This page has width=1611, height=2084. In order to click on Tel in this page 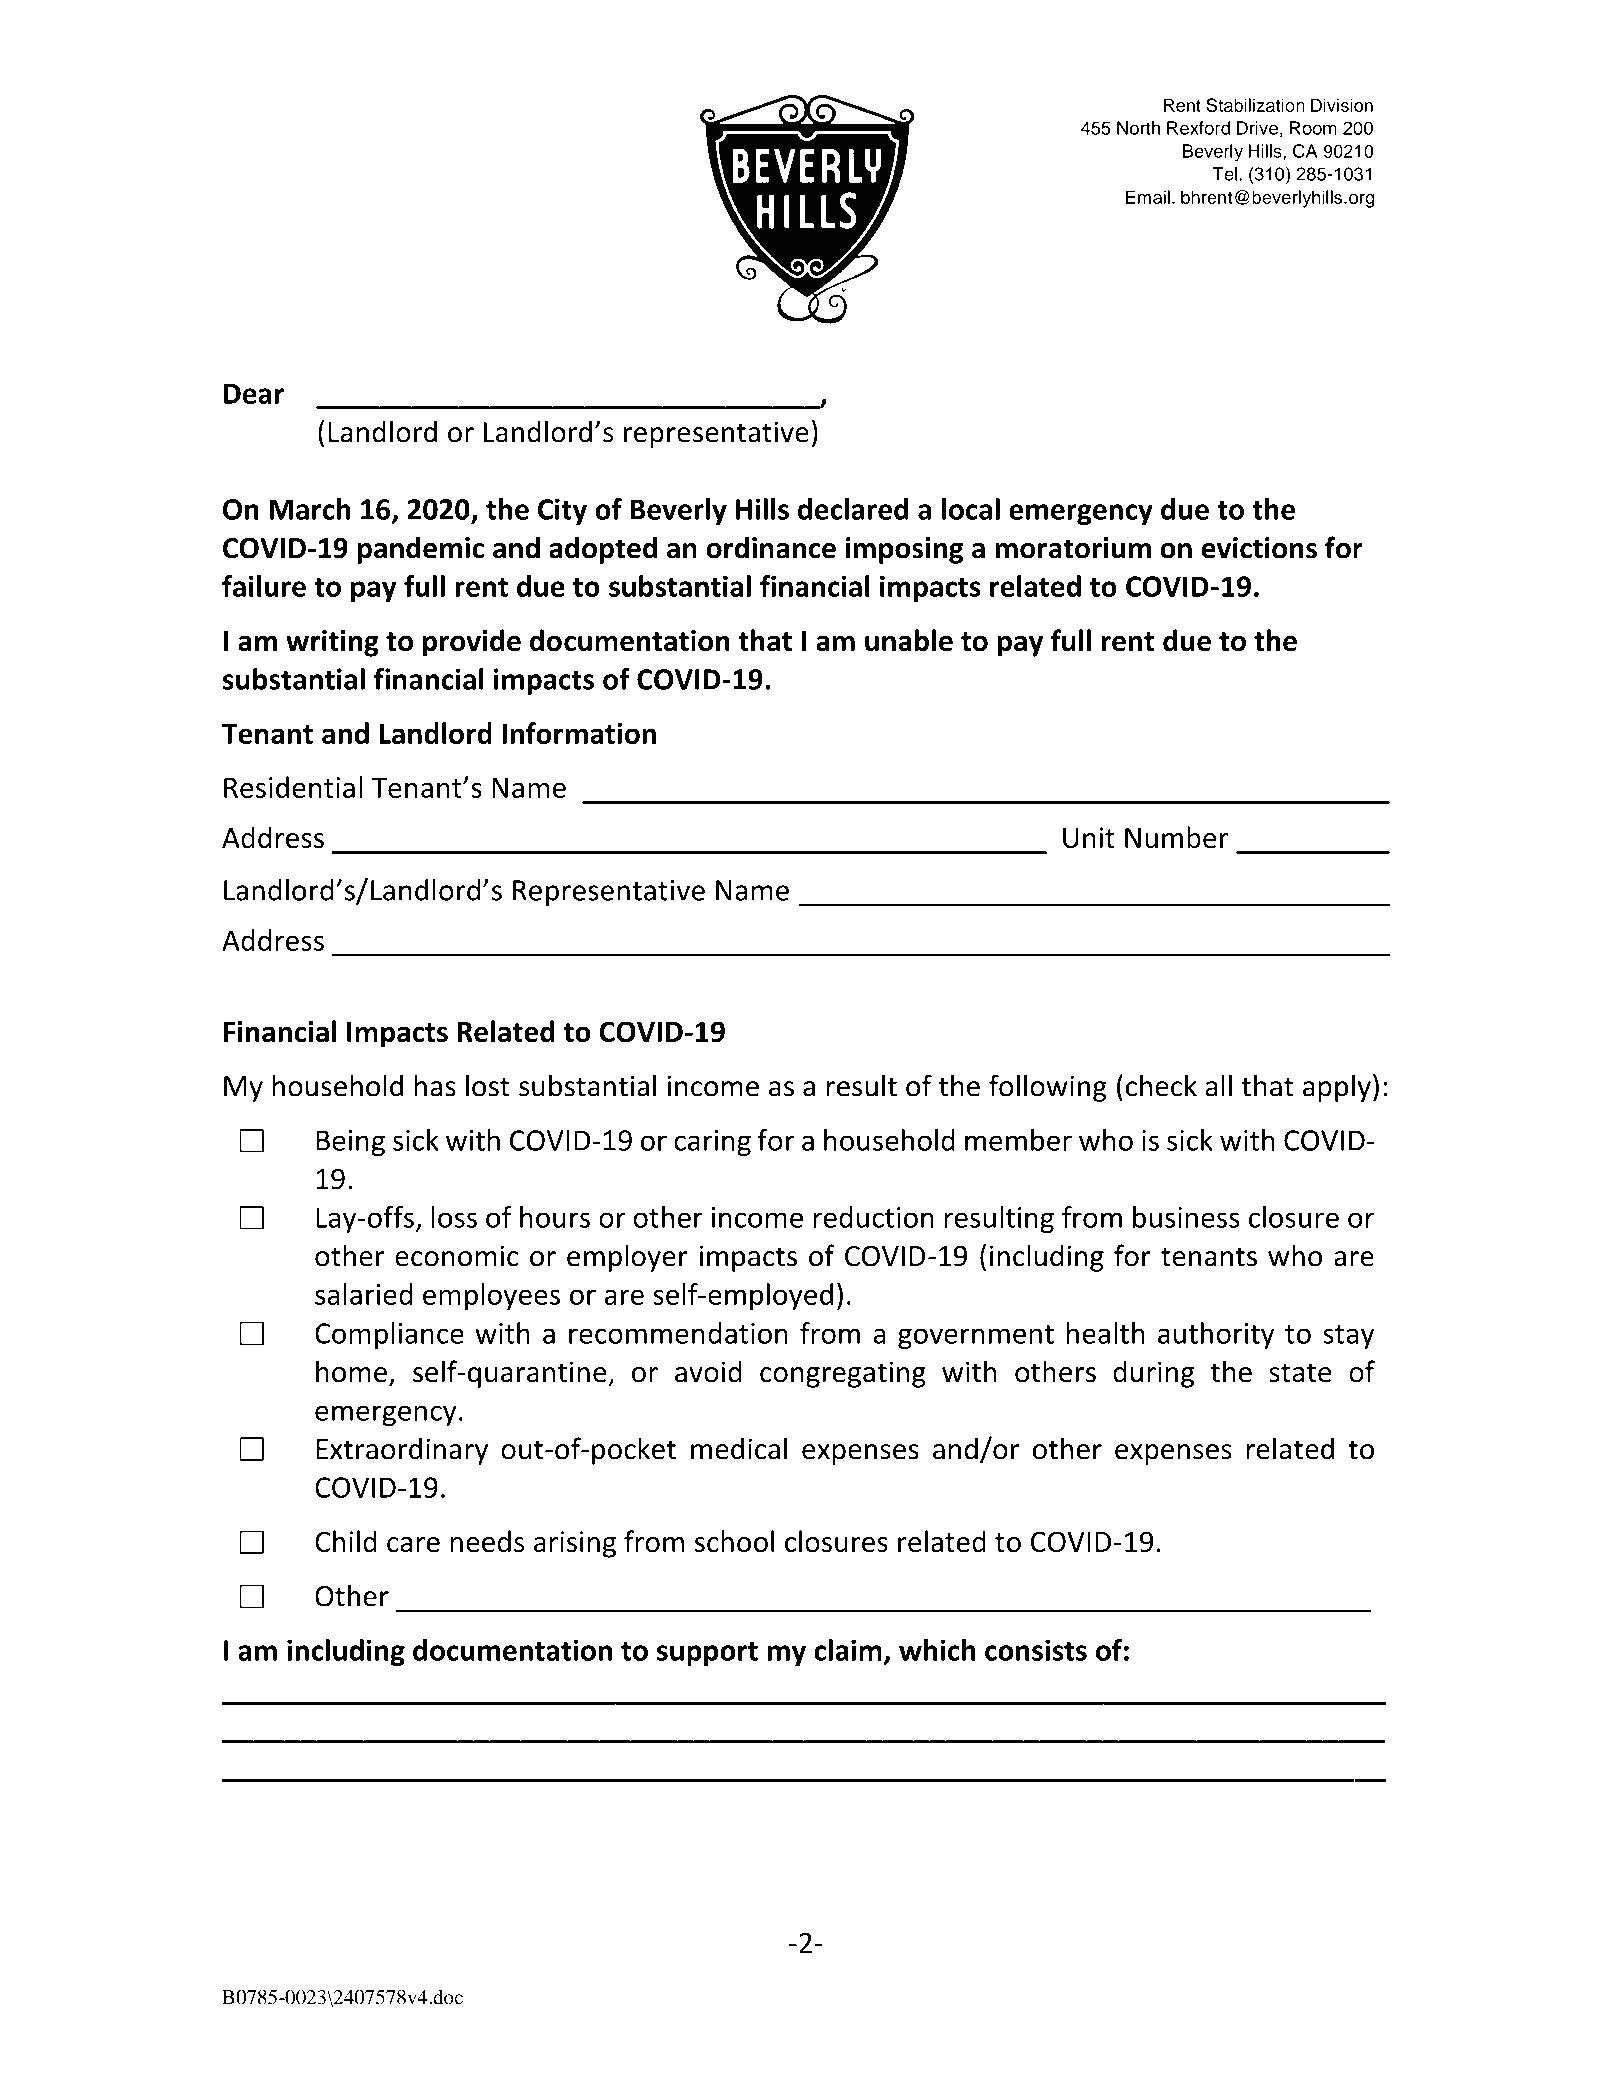, I will do `click(1225, 174)`.
